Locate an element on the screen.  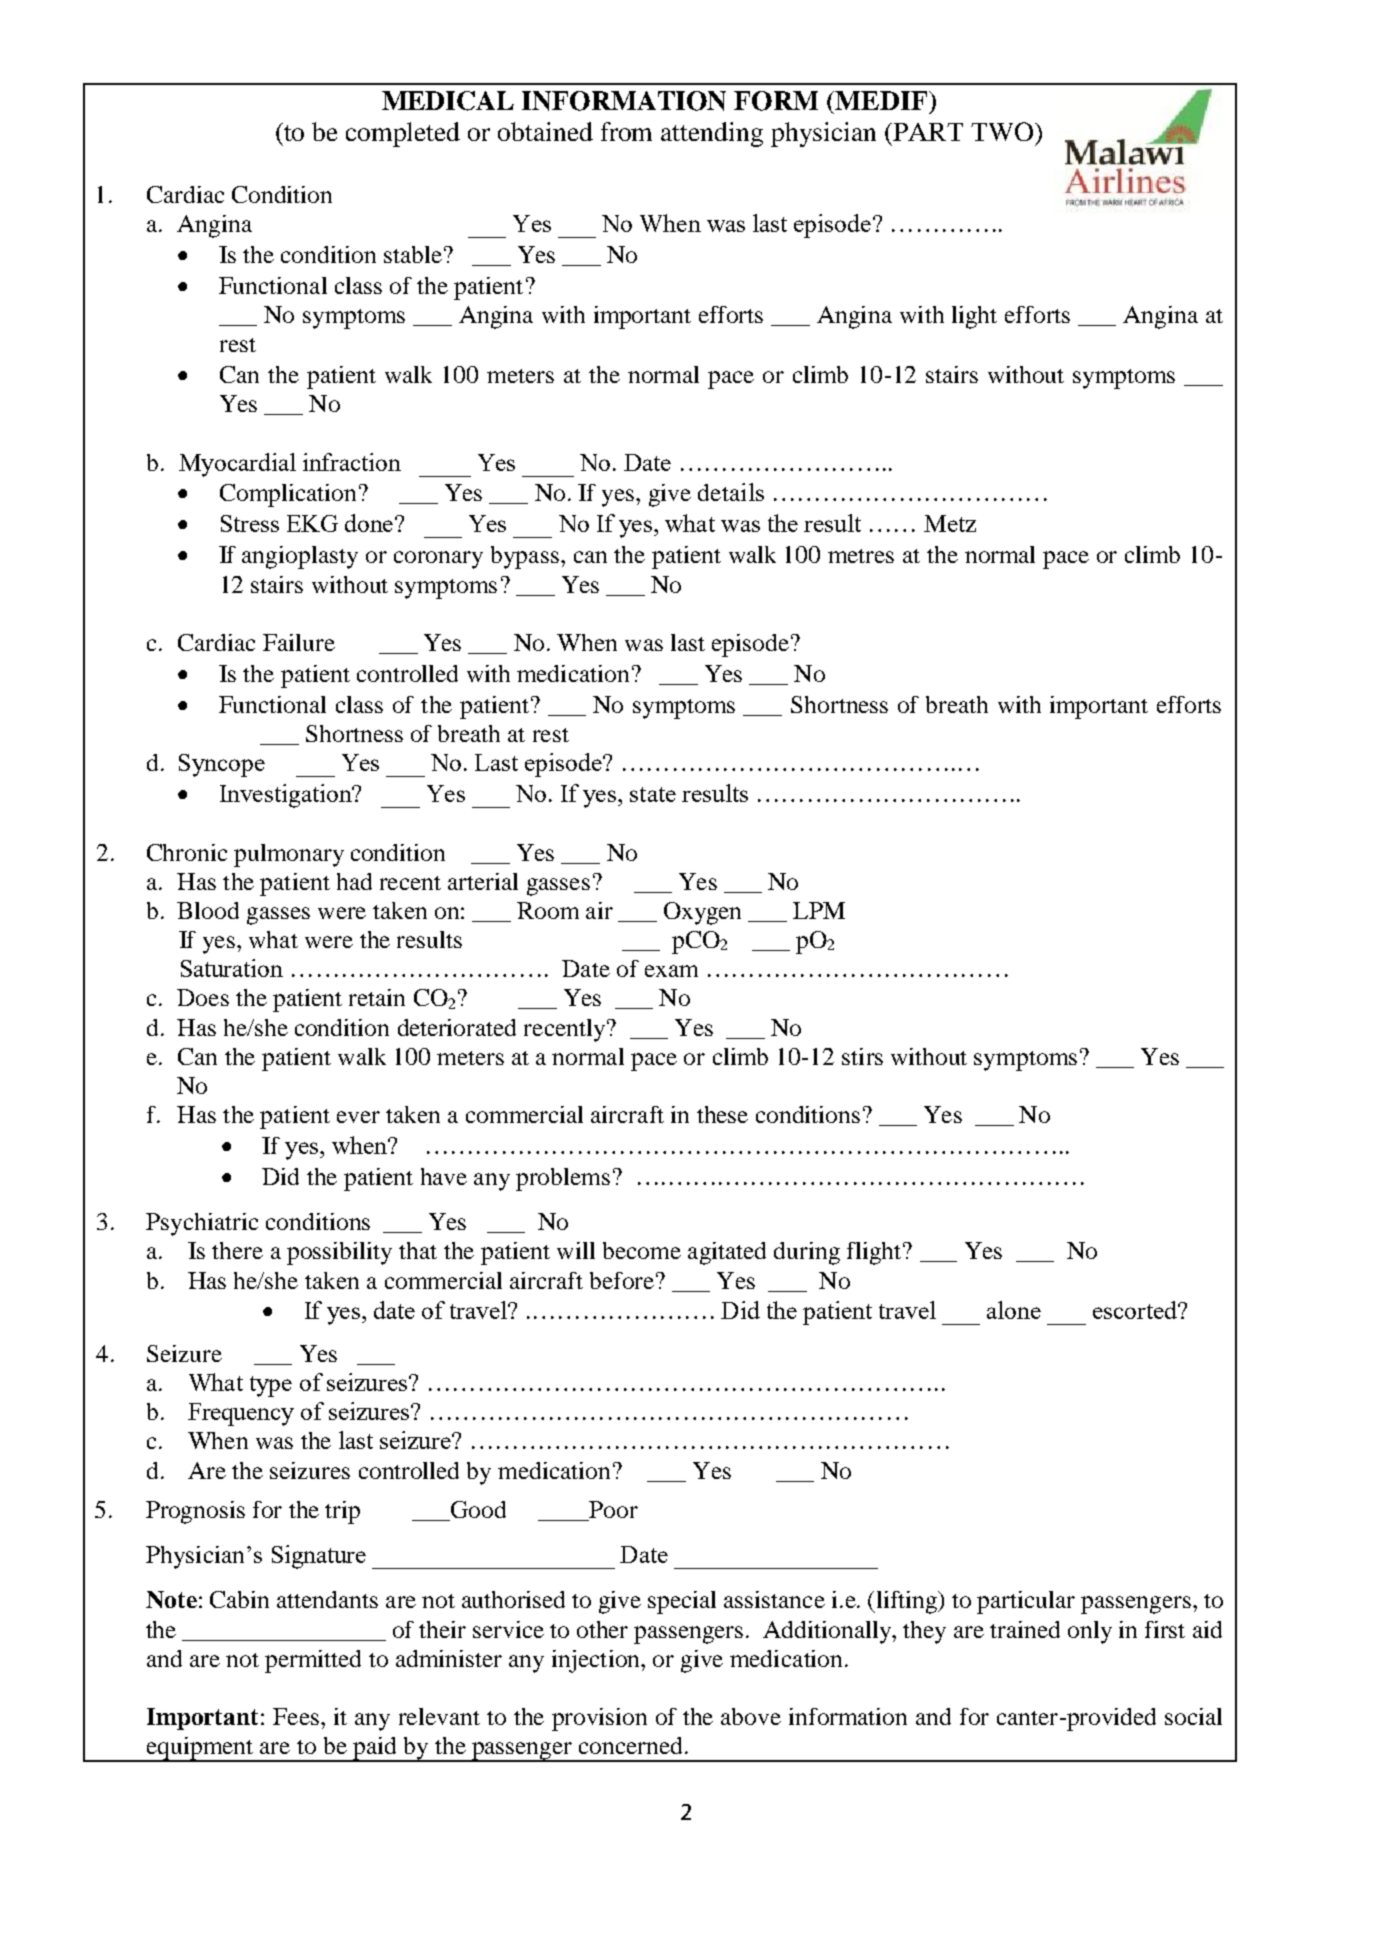
above is located at coordinates (751, 1716).
